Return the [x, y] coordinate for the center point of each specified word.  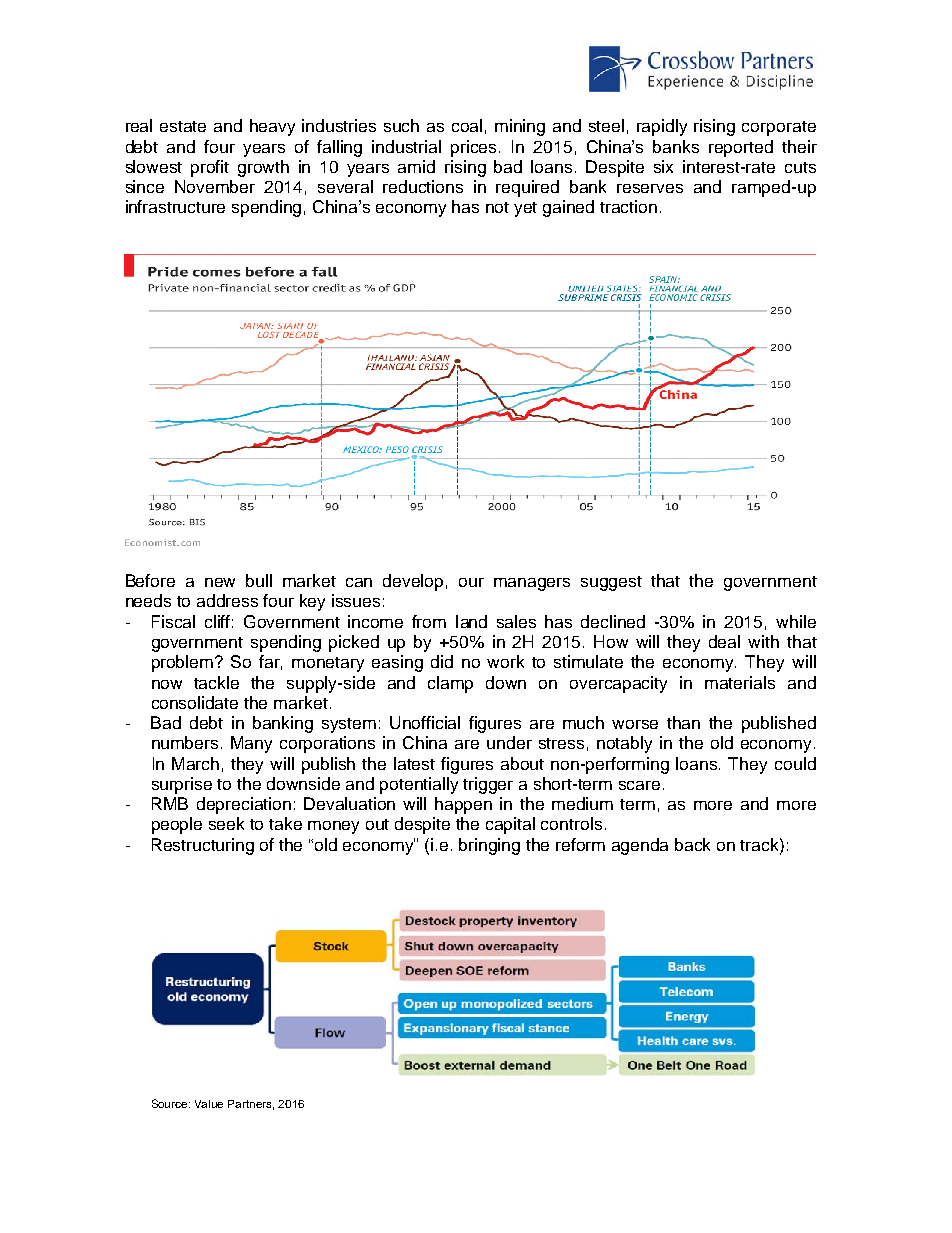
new [220, 582]
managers [532, 584]
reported [741, 148]
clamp [450, 684]
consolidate [195, 702]
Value [209, 1104]
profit [210, 168]
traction [628, 206]
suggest [611, 583]
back [692, 844]
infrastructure [175, 206]
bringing [489, 846]
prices [475, 148]
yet [525, 209]
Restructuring [203, 846]
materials [740, 682]
